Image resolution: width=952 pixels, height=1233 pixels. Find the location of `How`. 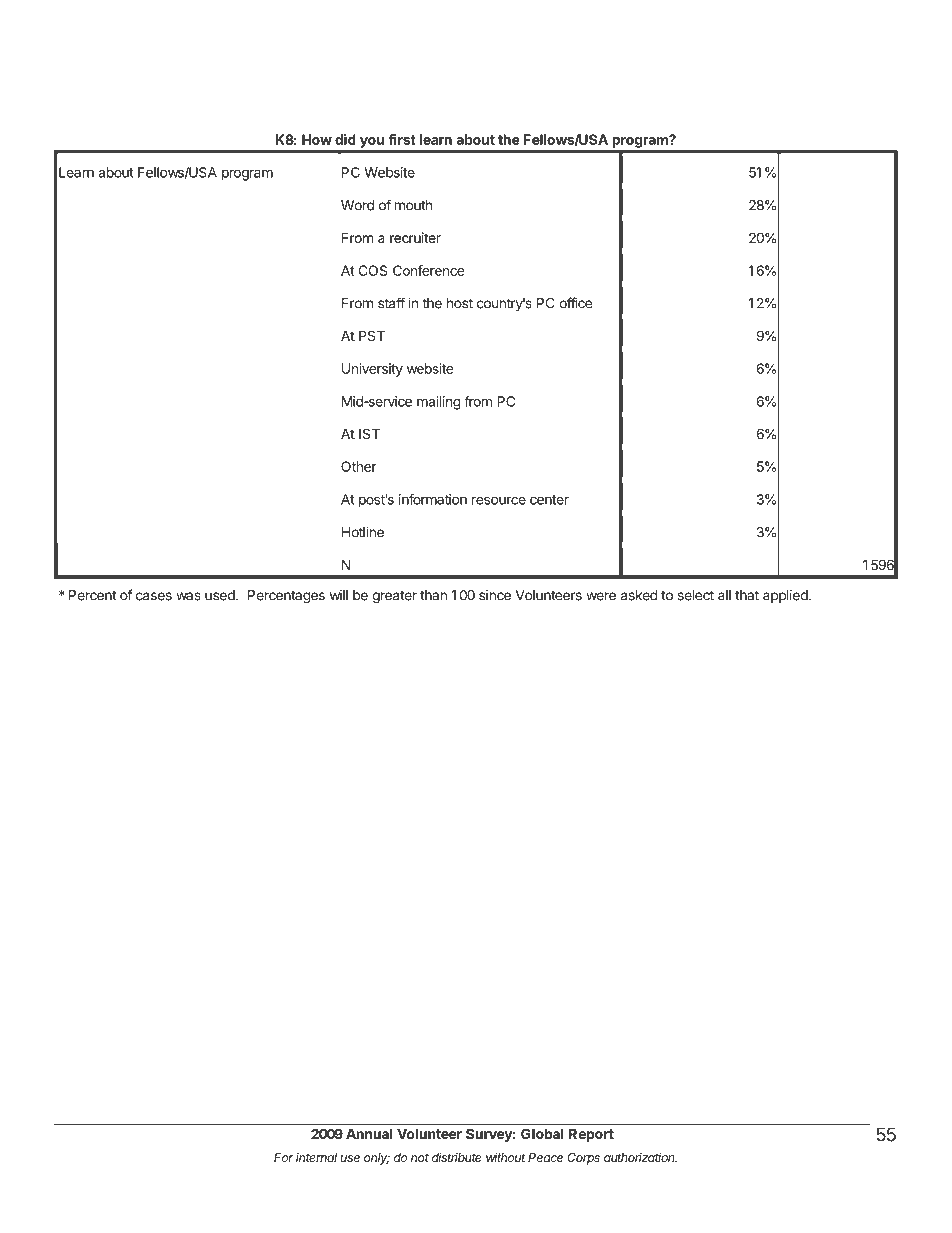

How is located at coordinates (317, 139).
